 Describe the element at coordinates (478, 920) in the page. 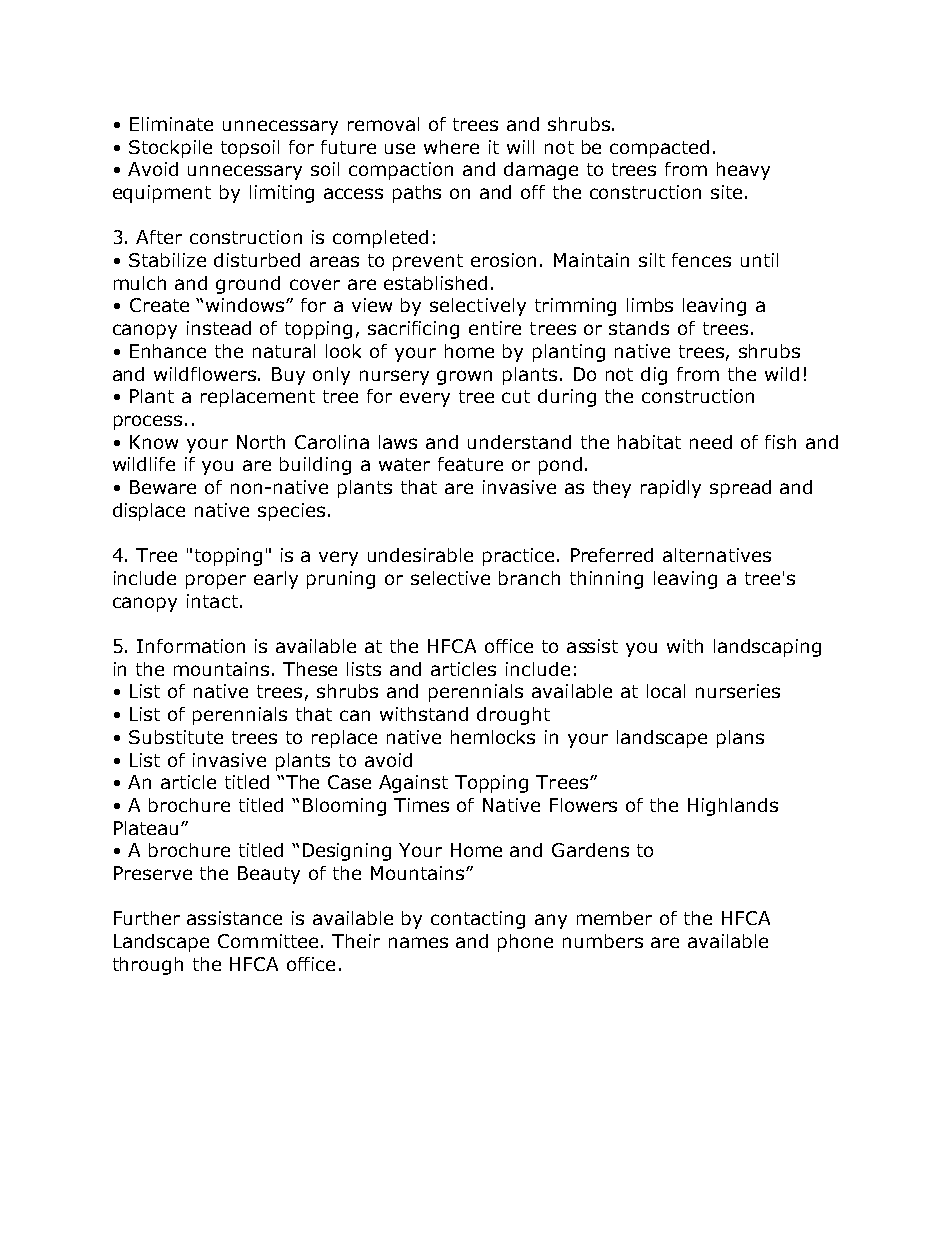

I see `contacting` at that location.
